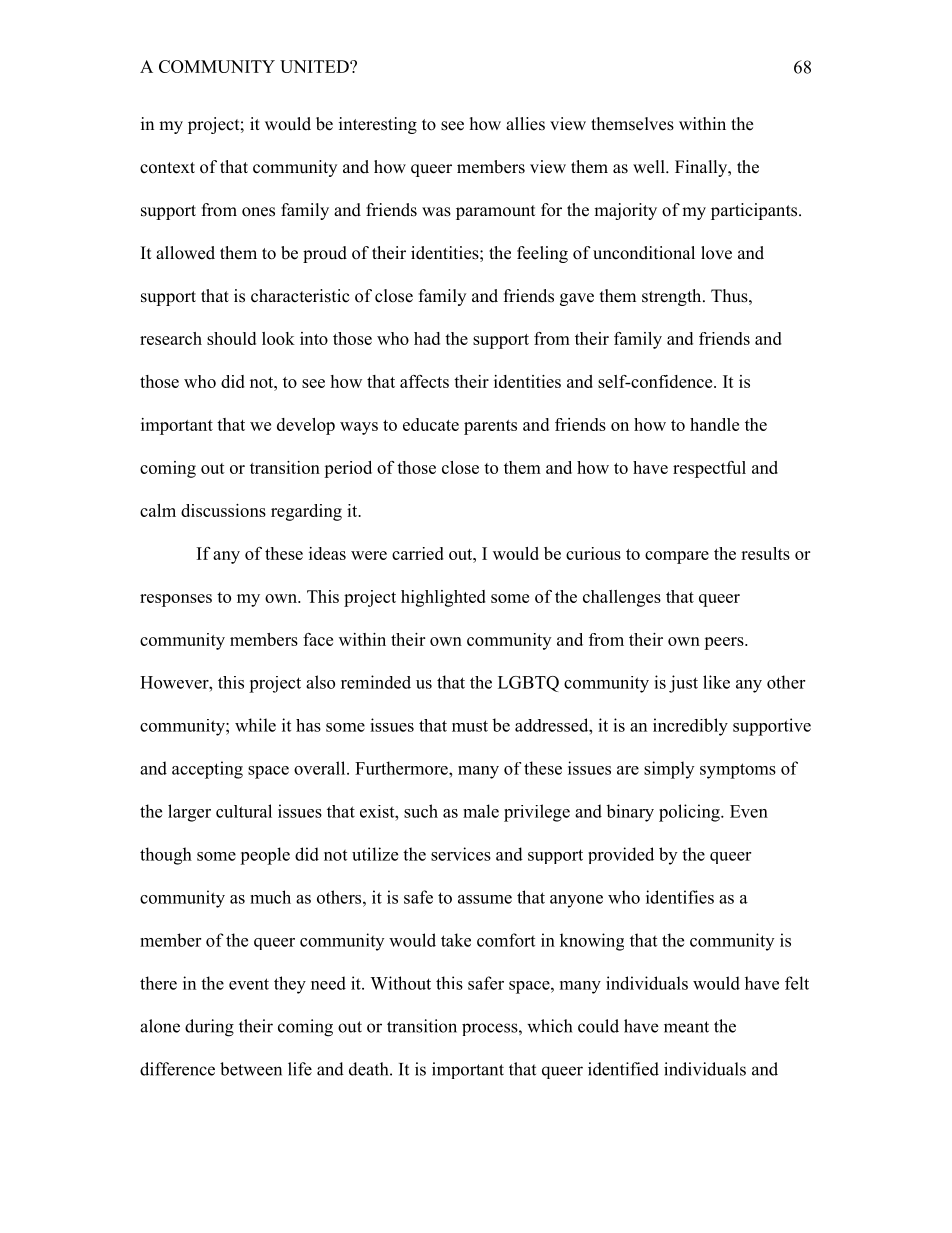 This document has width=952, height=1233. What do you see at coordinates (265, 856) in the document?
I see `people` at bounding box center [265, 856].
